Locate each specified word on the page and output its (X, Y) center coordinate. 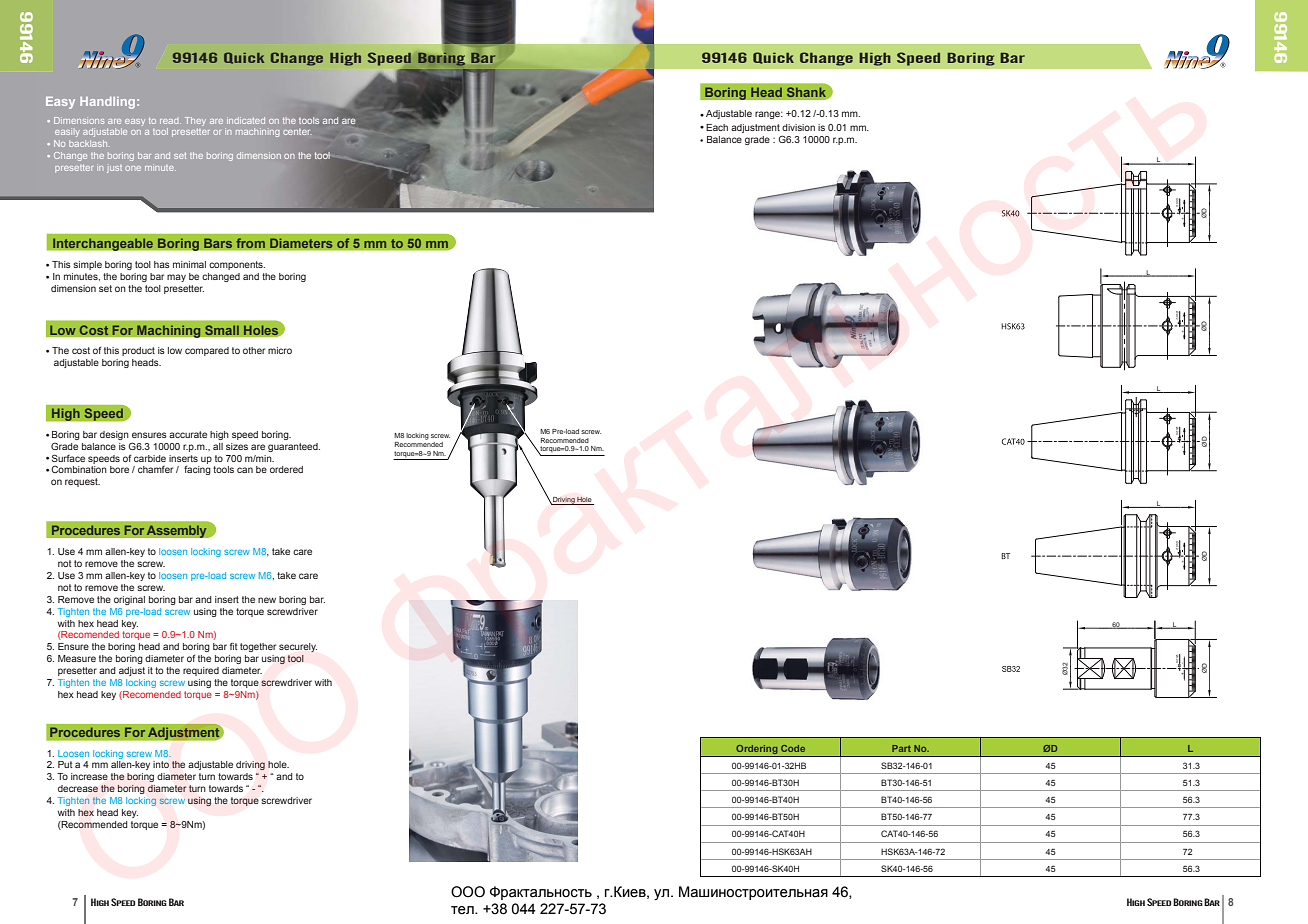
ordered (286, 469)
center (297, 132)
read (170, 121)
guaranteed (294, 447)
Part (901, 748)
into (161, 764)
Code (793, 748)
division (798, 127)
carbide (150, 458)
